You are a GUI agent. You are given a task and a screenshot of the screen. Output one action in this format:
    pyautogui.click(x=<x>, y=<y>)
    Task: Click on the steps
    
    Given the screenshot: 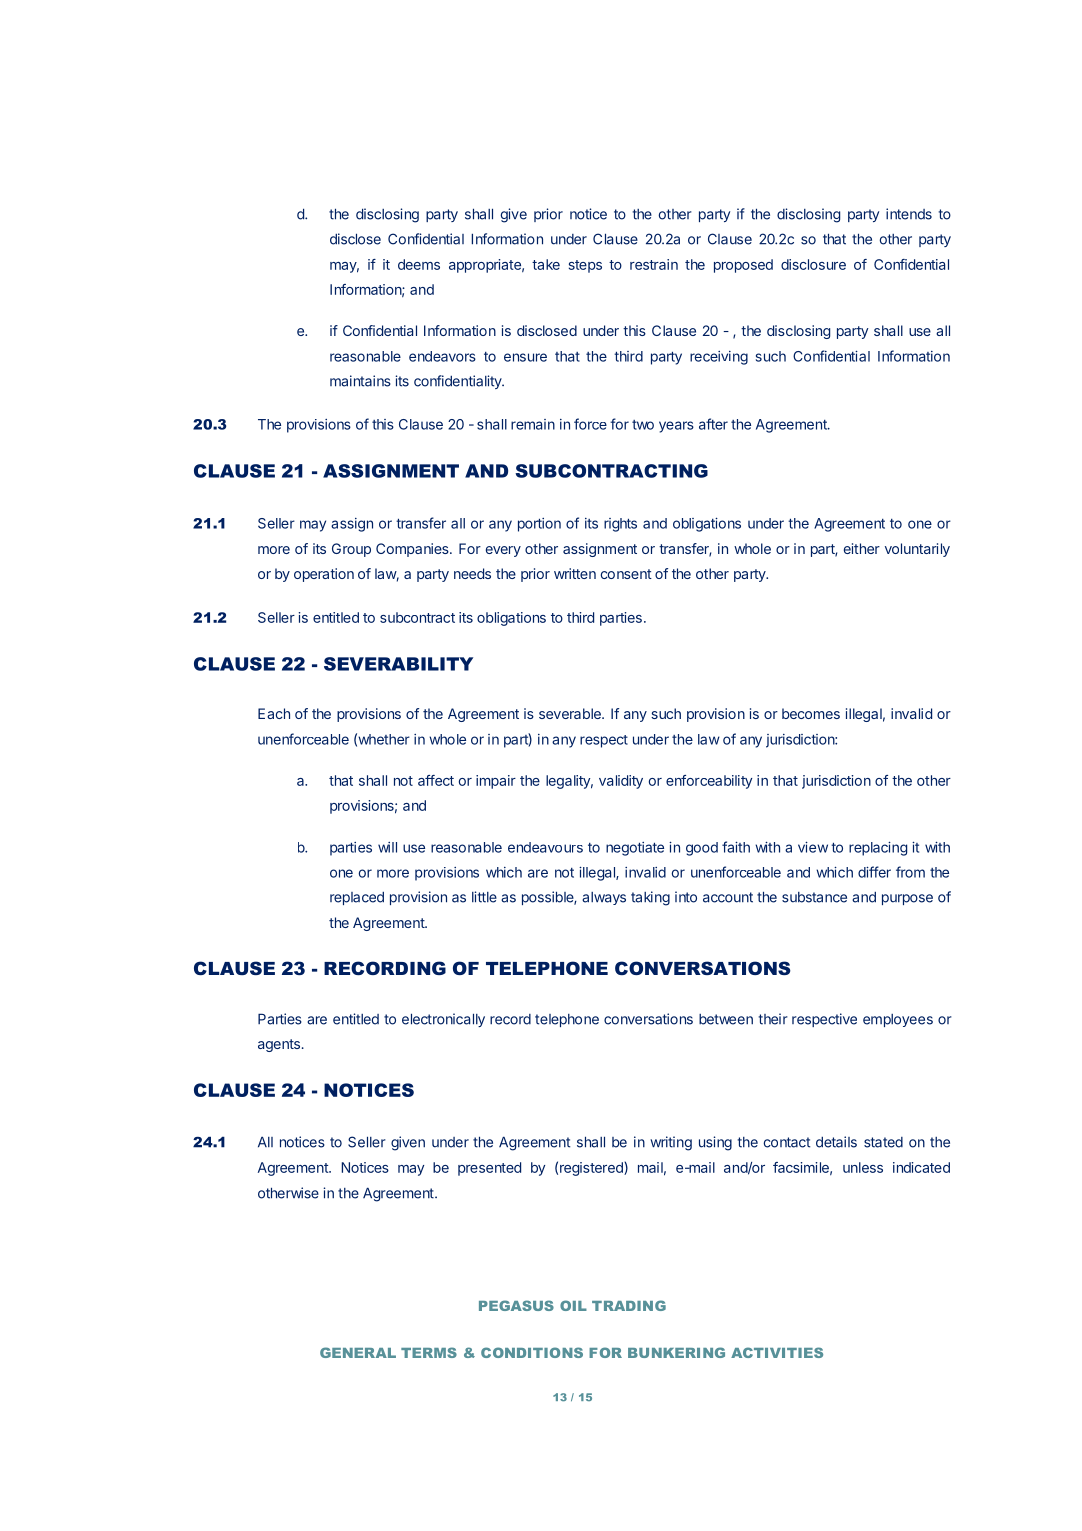 What is the action you would take?
    pyautogui.click(x=585, y=266)
